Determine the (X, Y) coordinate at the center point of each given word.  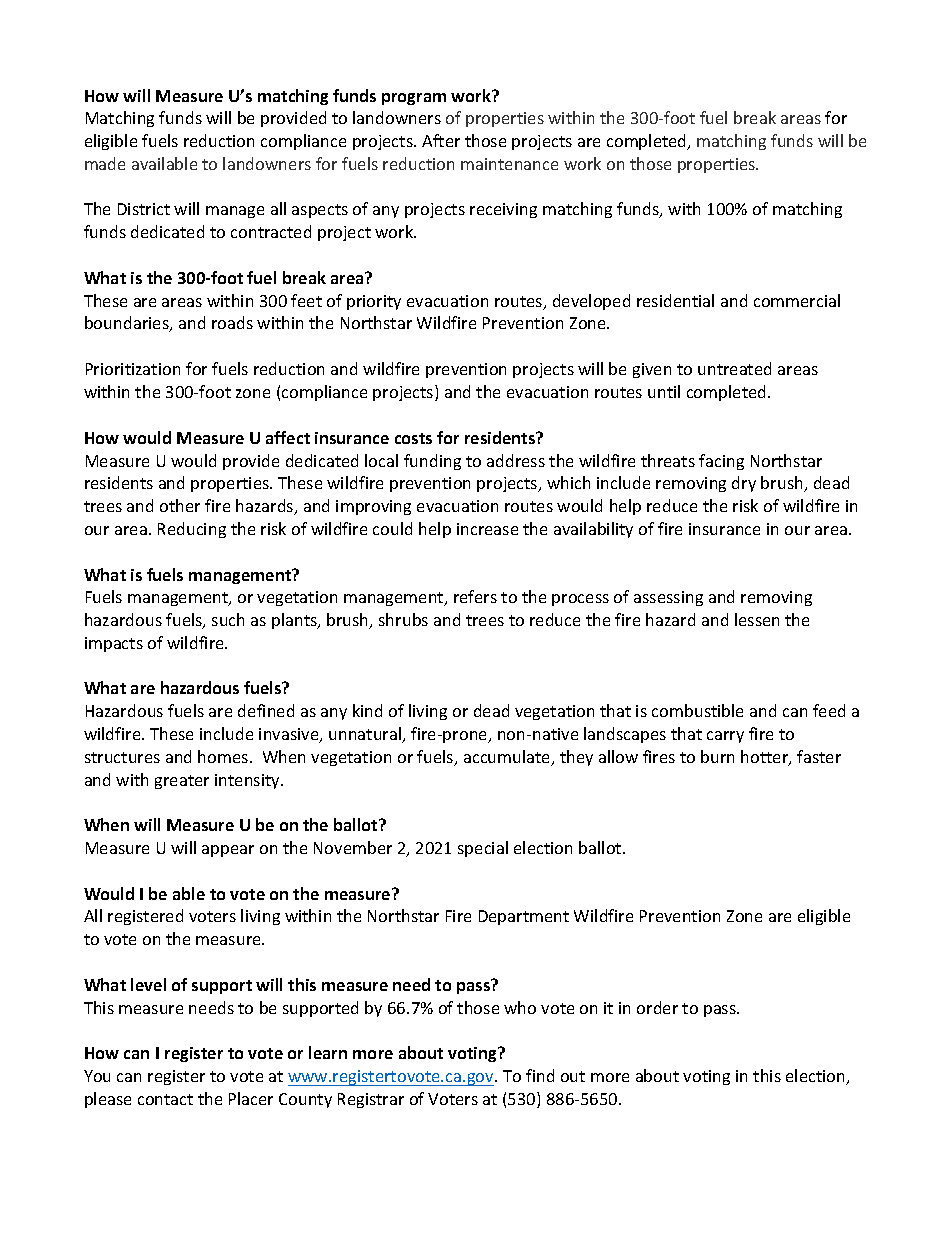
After (441, 140)
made (105, 163)
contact (165, 1099)
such (228, 619)
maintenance (509, 164)
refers (475, 596)
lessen (757, 619)
